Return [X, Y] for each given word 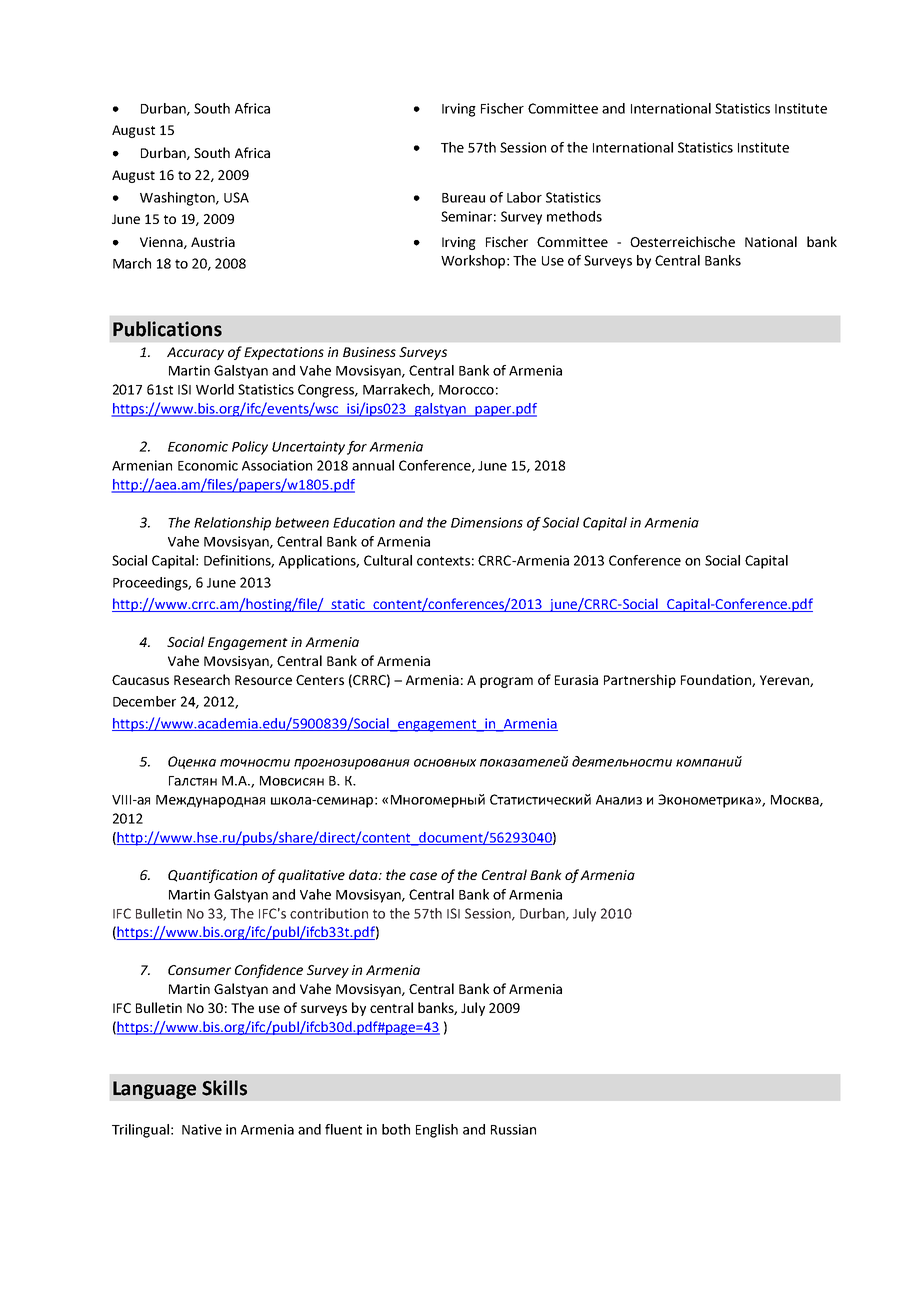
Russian [513, 1129]
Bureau [463, 198]
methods [574, 216]
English [437, 1131]
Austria [213, 242]
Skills [224, 1088]
